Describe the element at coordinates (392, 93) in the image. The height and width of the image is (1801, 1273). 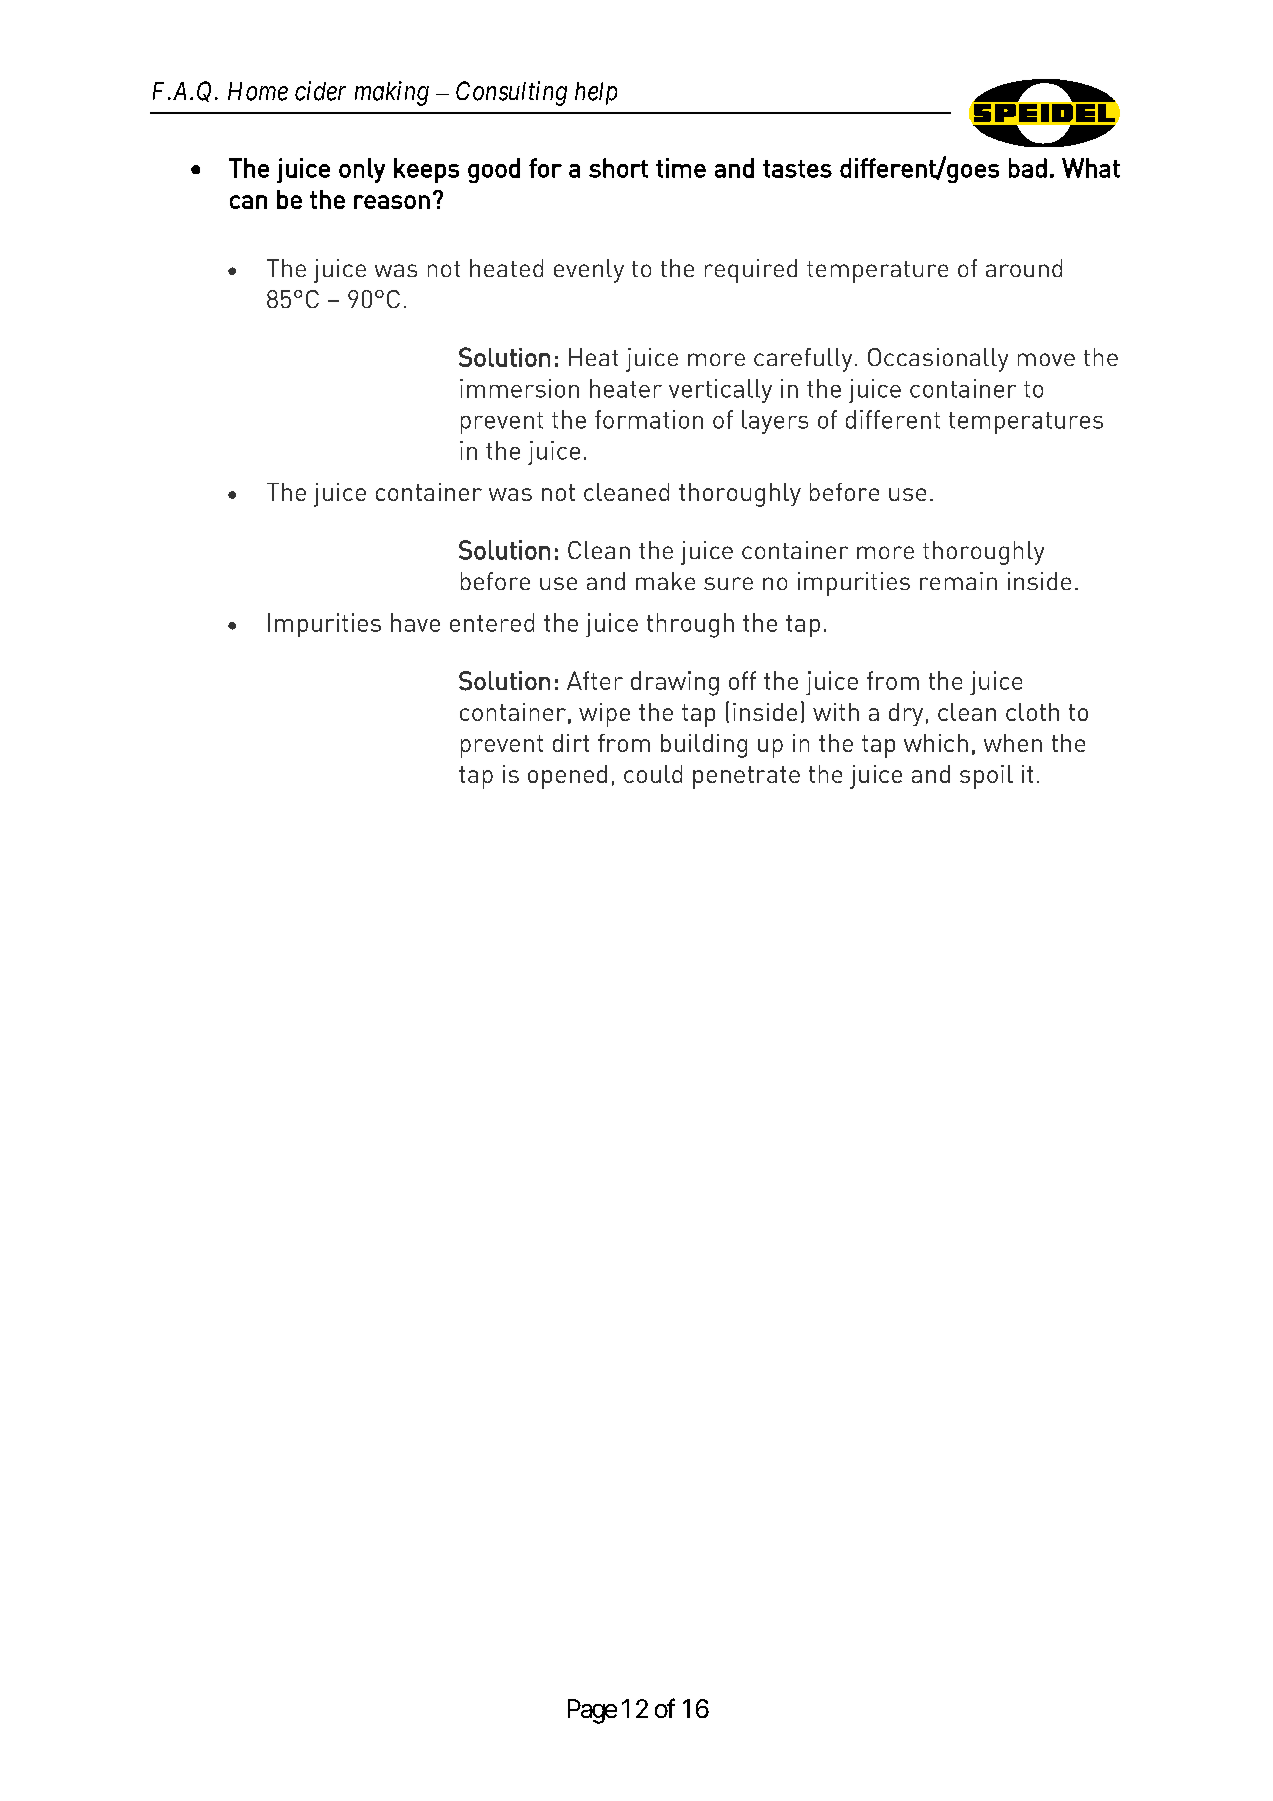
I see `making` at that location.
